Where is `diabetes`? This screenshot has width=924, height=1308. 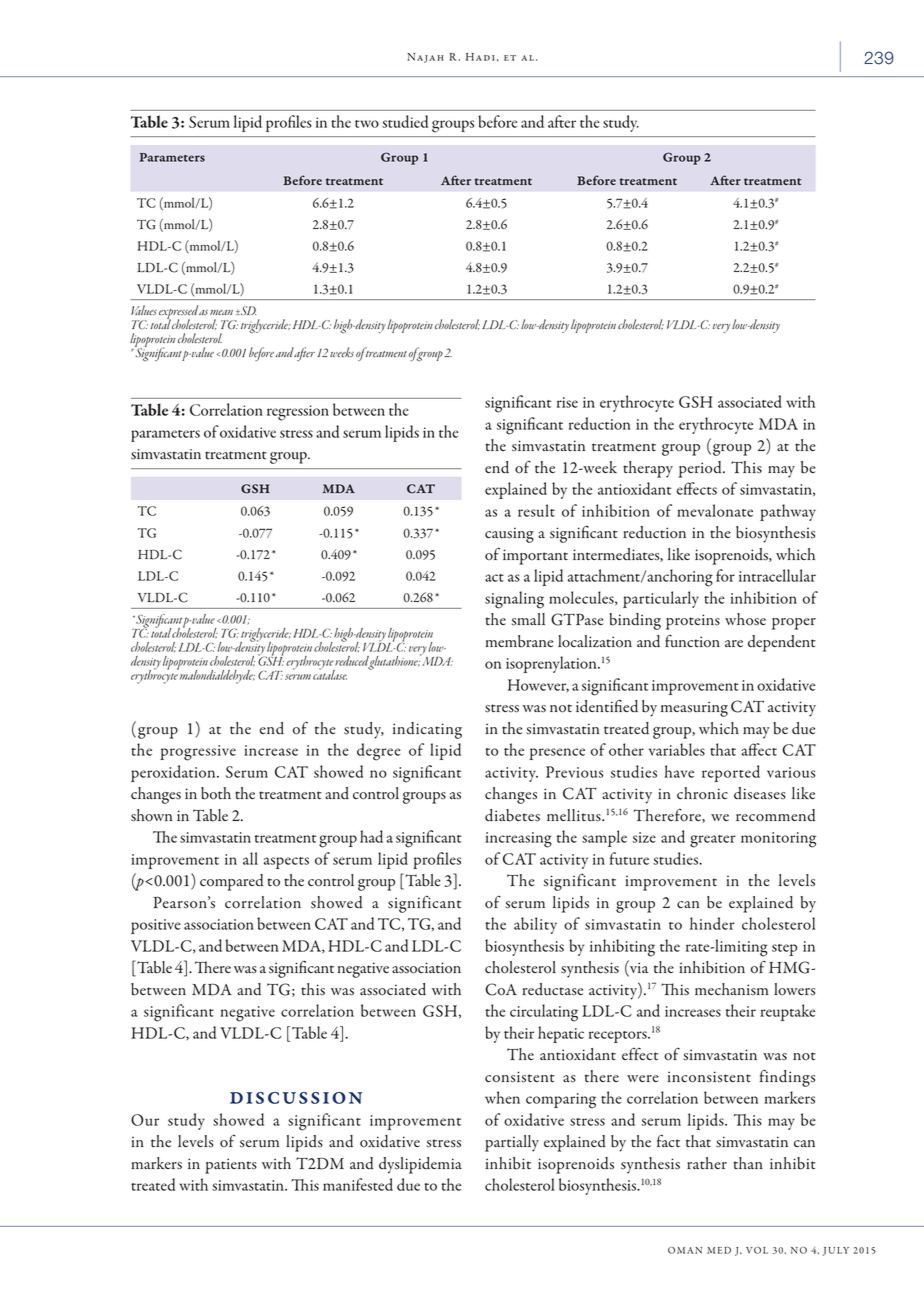 diabetes is located at coordinates (512, 815).
